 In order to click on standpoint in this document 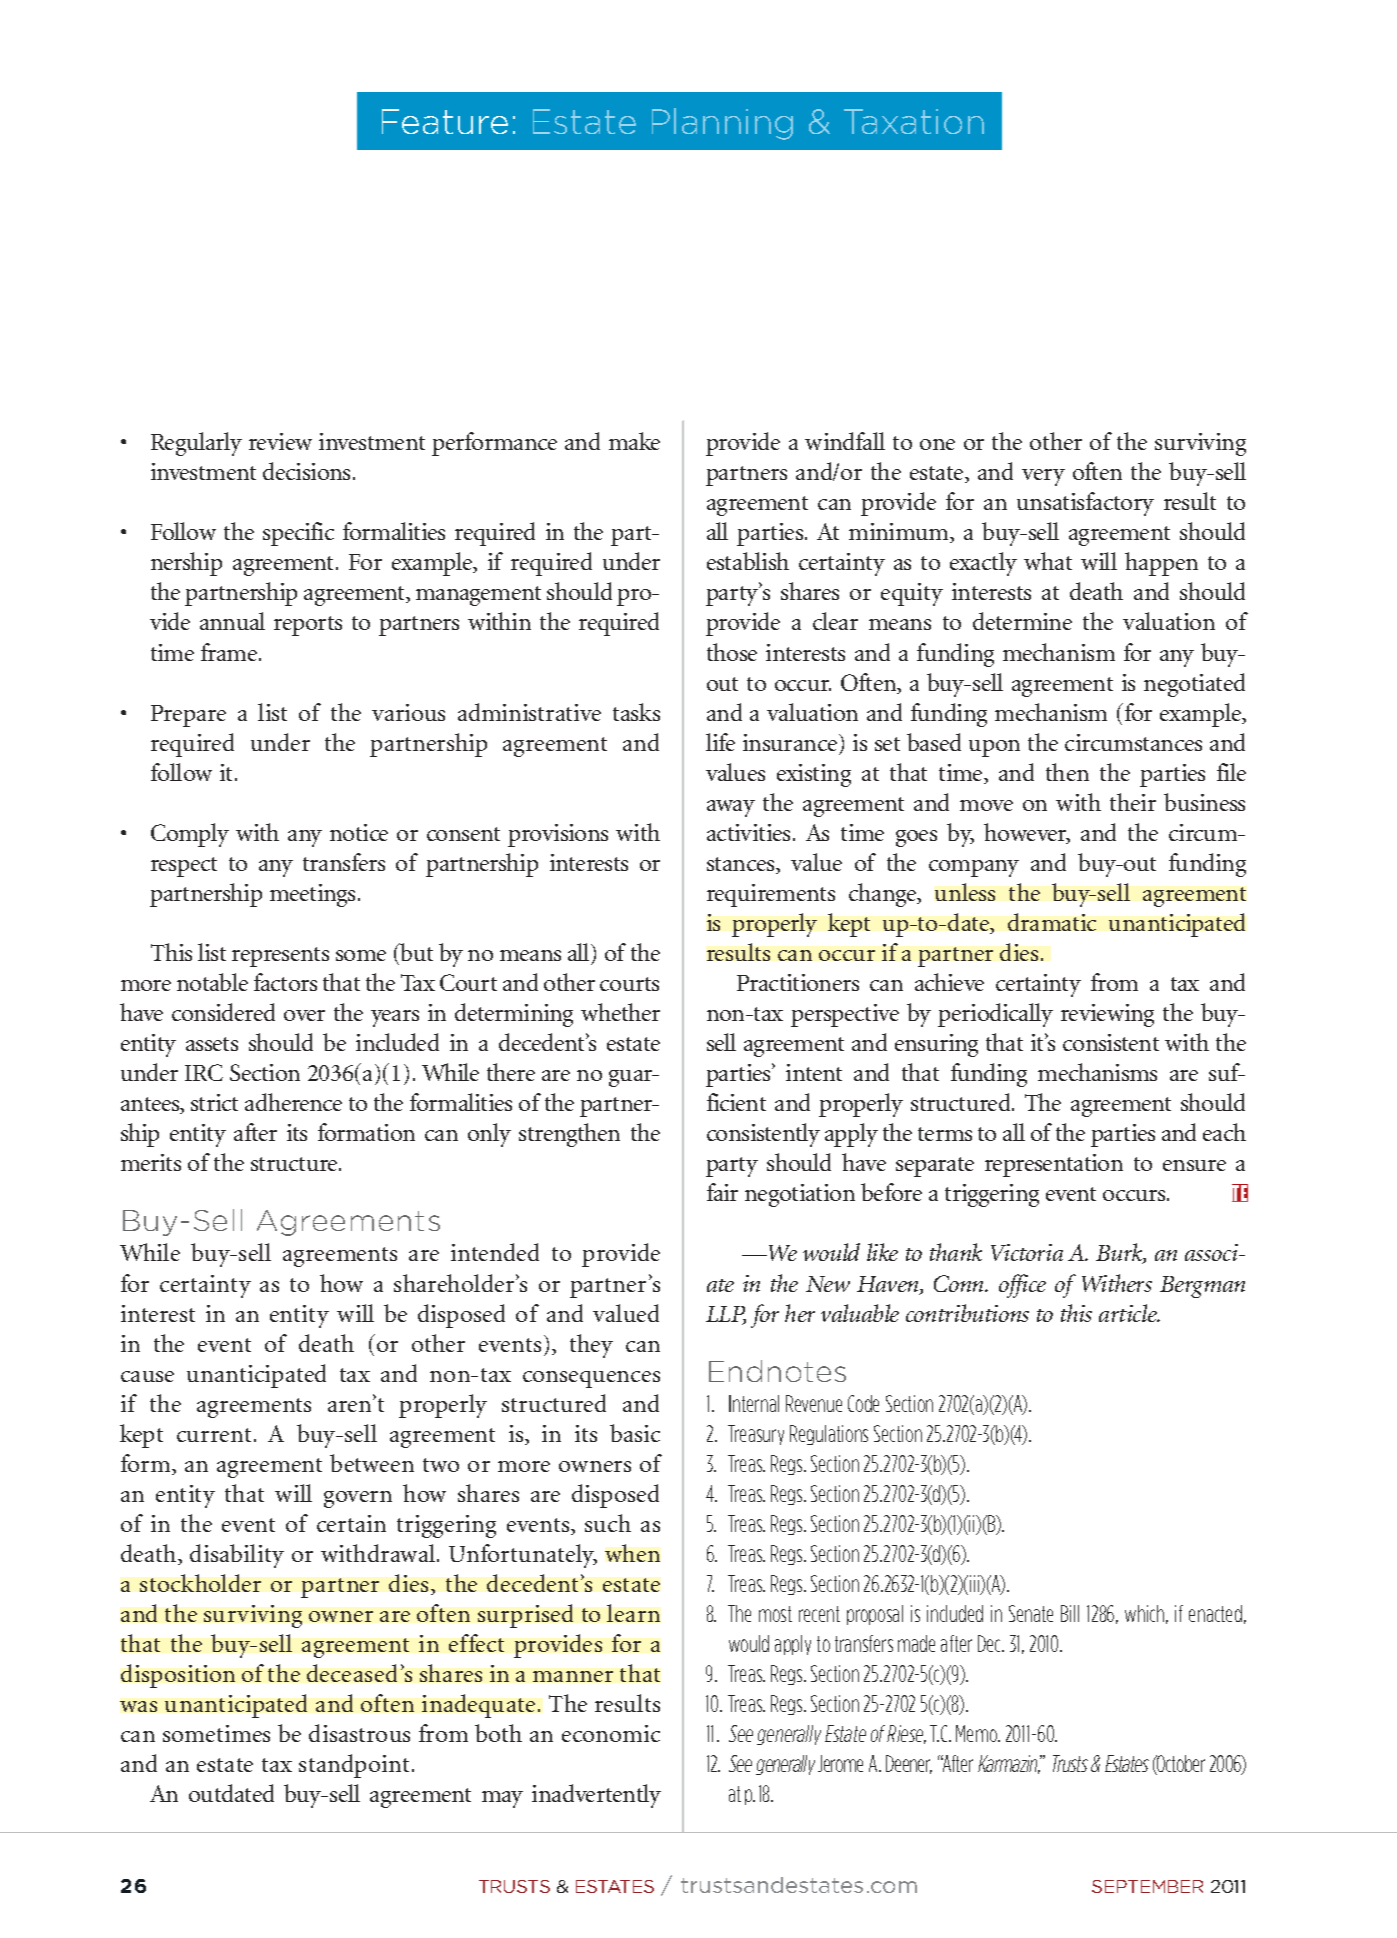, I will do `click(354, 1766)`.
